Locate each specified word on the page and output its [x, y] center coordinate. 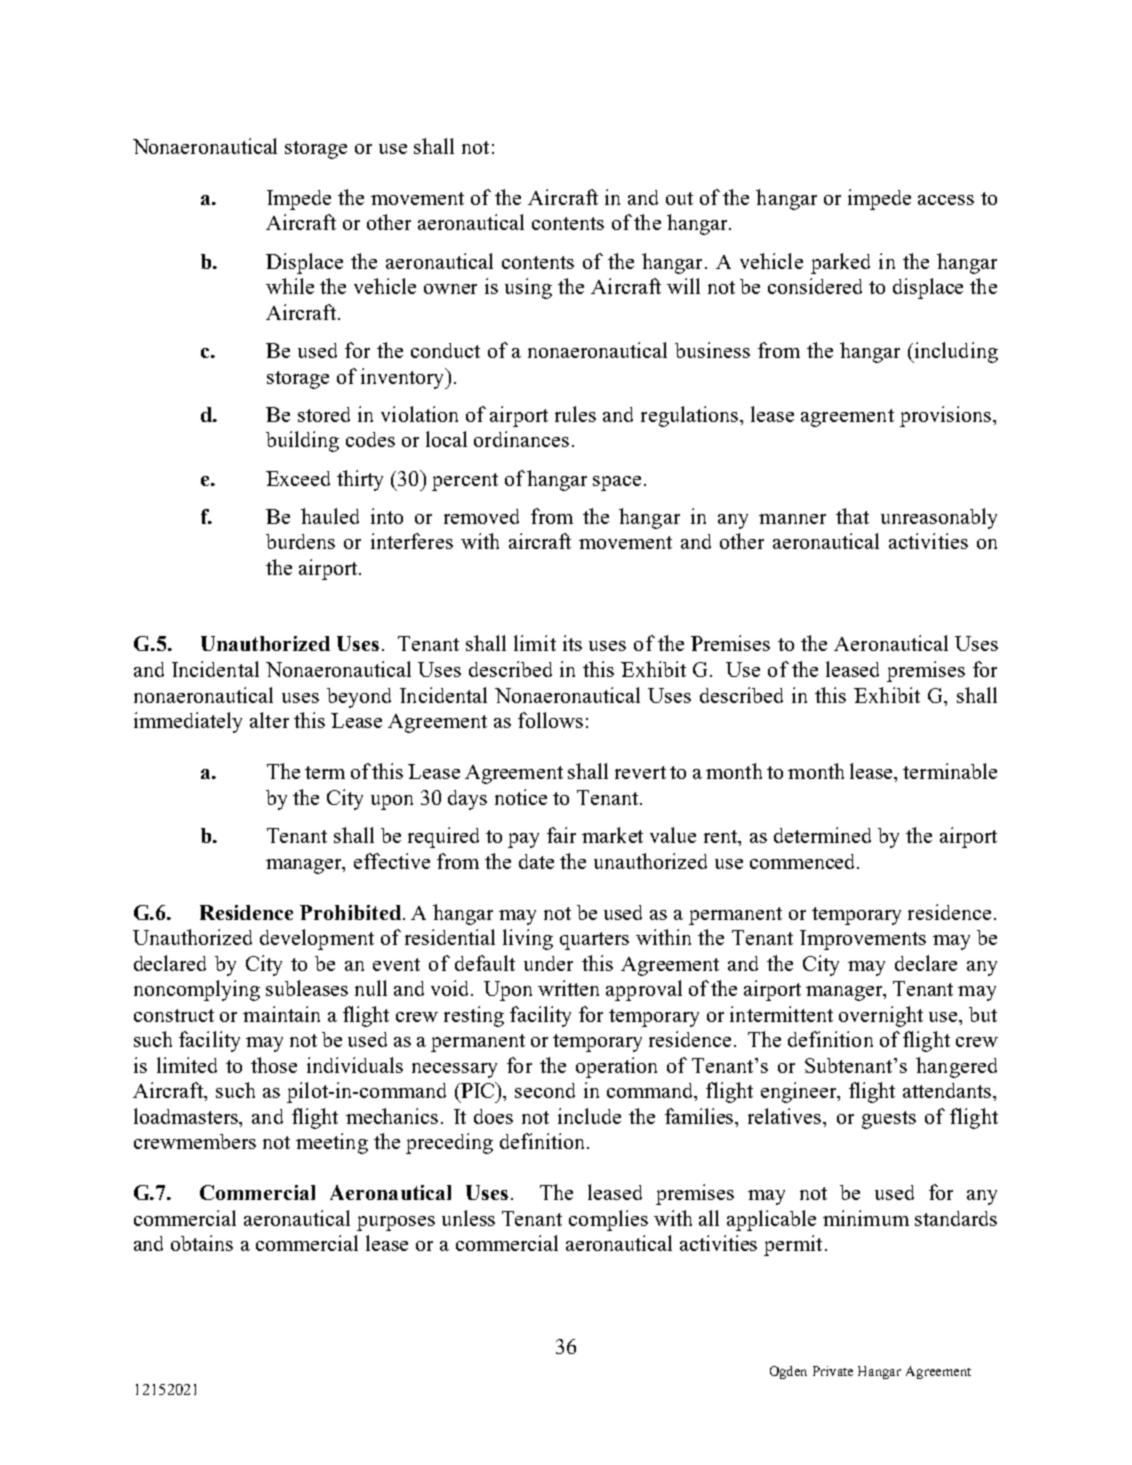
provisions [947, 416]
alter [269, 720]
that [852, 516]
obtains [202, 1243]
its [572, 643]
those [274, 1065]
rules [575, 414]
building [302, 441]
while [290, 286]
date [536, 861]
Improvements [863, 940]
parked [840, 263]
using [528, 288]
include [589, 1116]
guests [889, 1120]
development [317, 939]
